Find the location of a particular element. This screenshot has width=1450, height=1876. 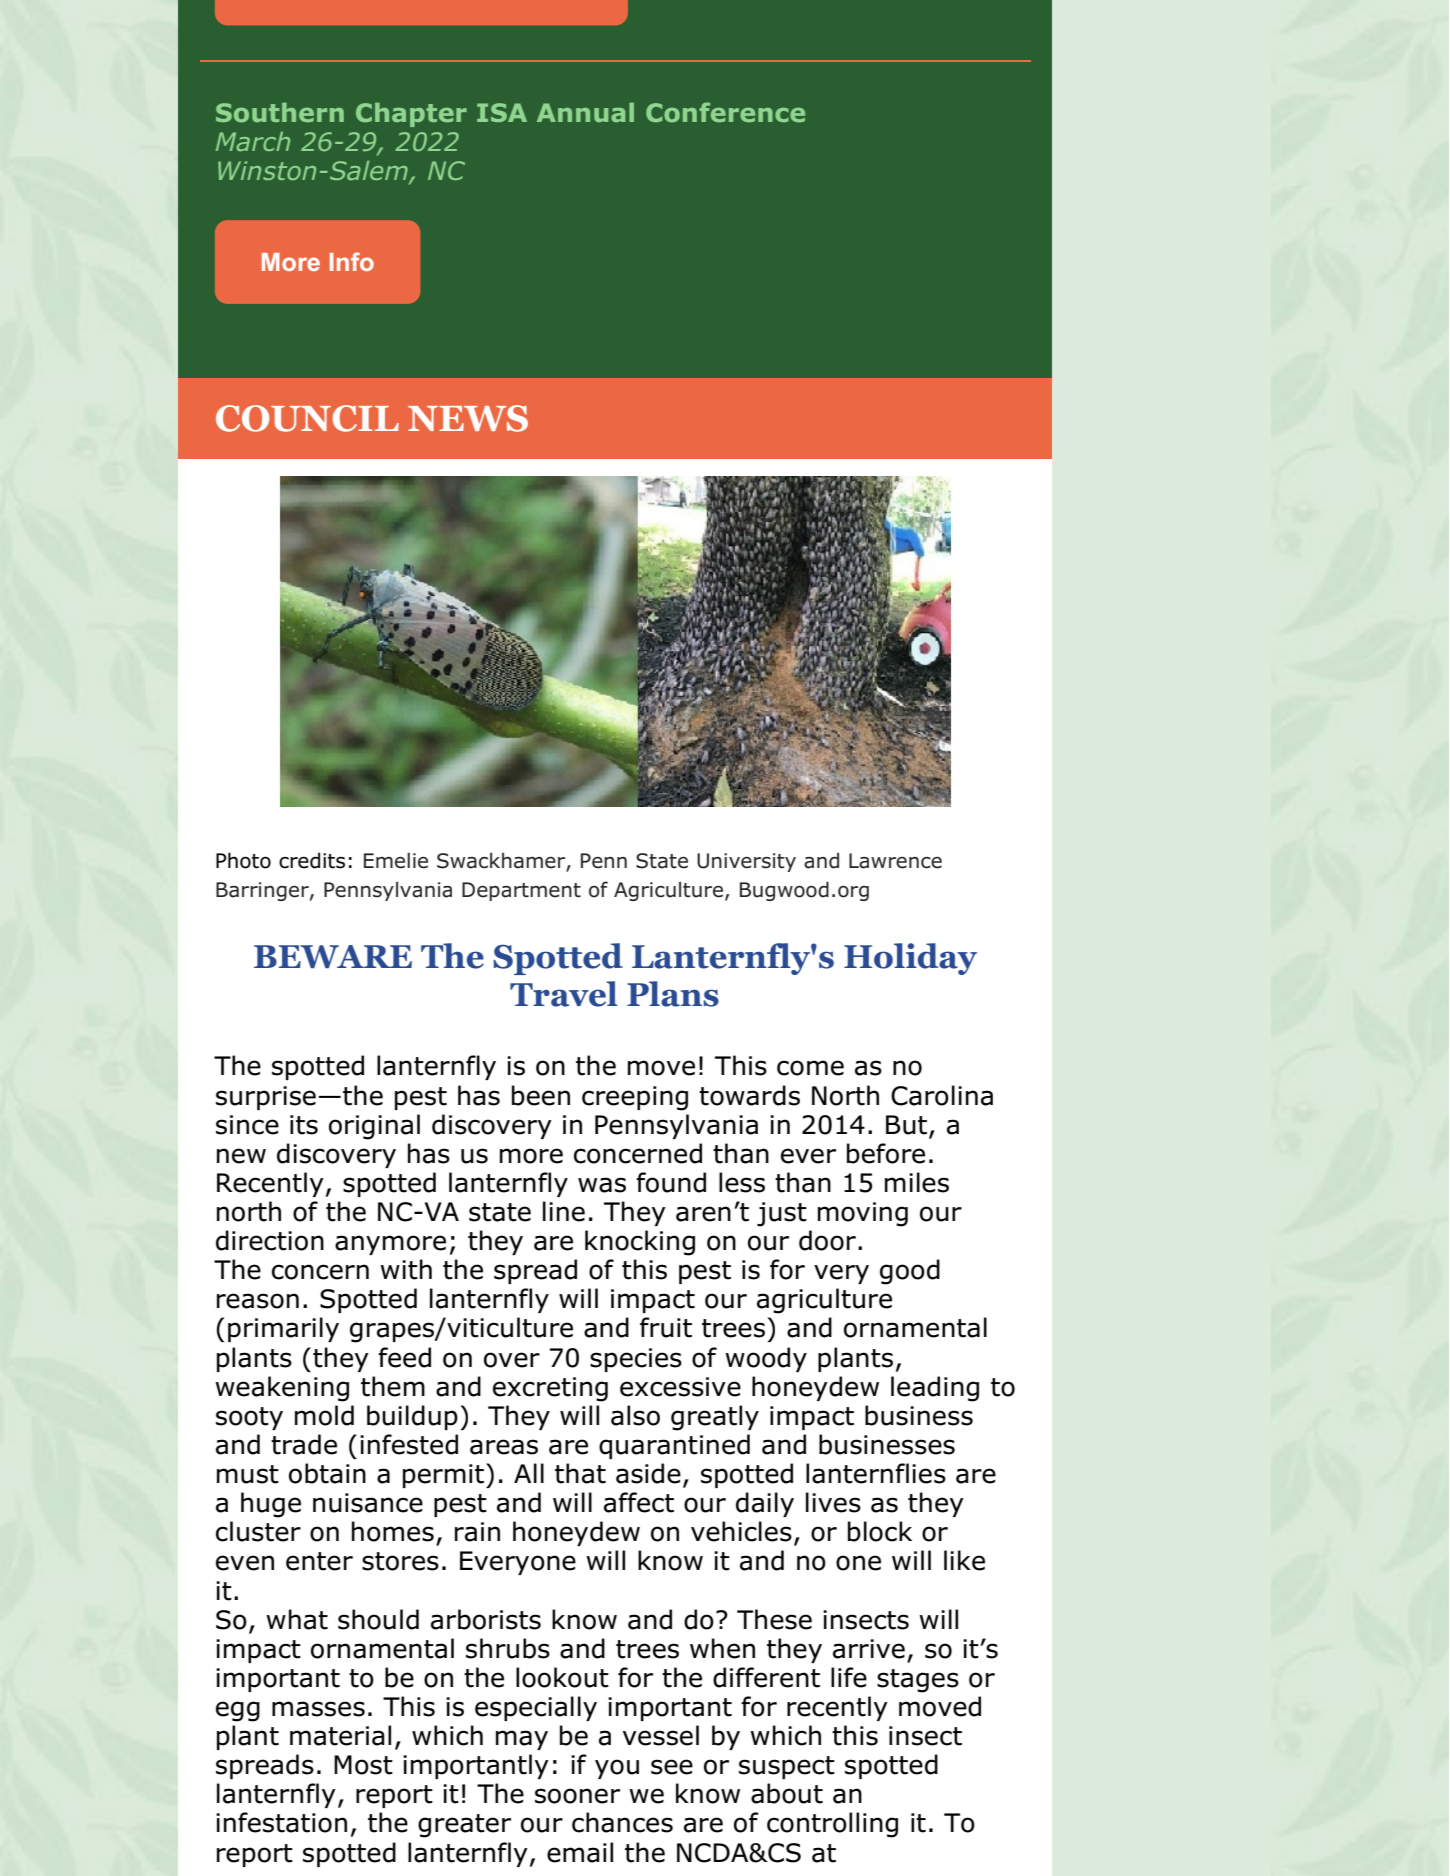

Annual is located at coordinates (585, 112).
